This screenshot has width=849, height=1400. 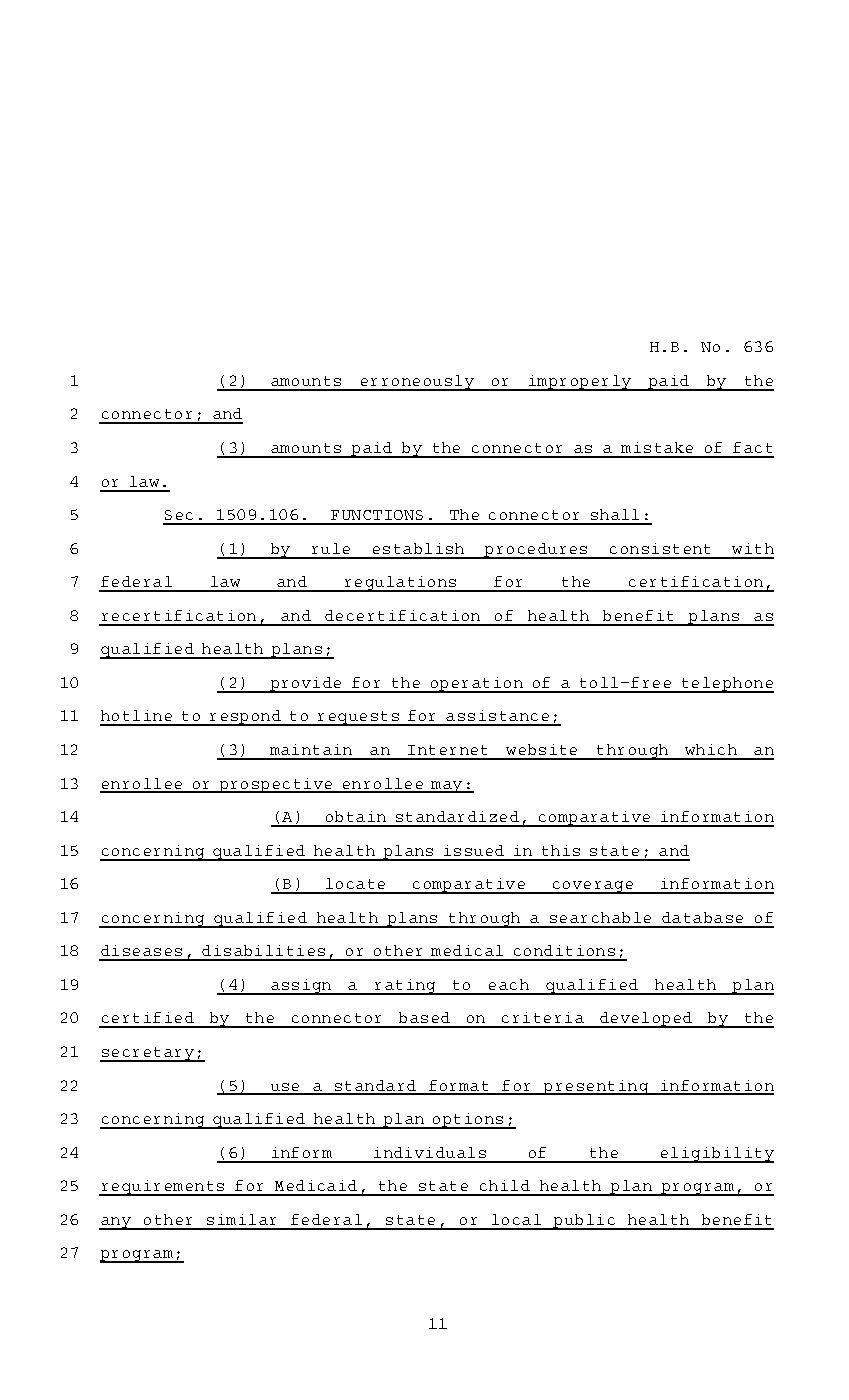 What do you see at coordinates (417, 383) in the screenshot?
I see `erroneously` at bounding box center [417, 383].
